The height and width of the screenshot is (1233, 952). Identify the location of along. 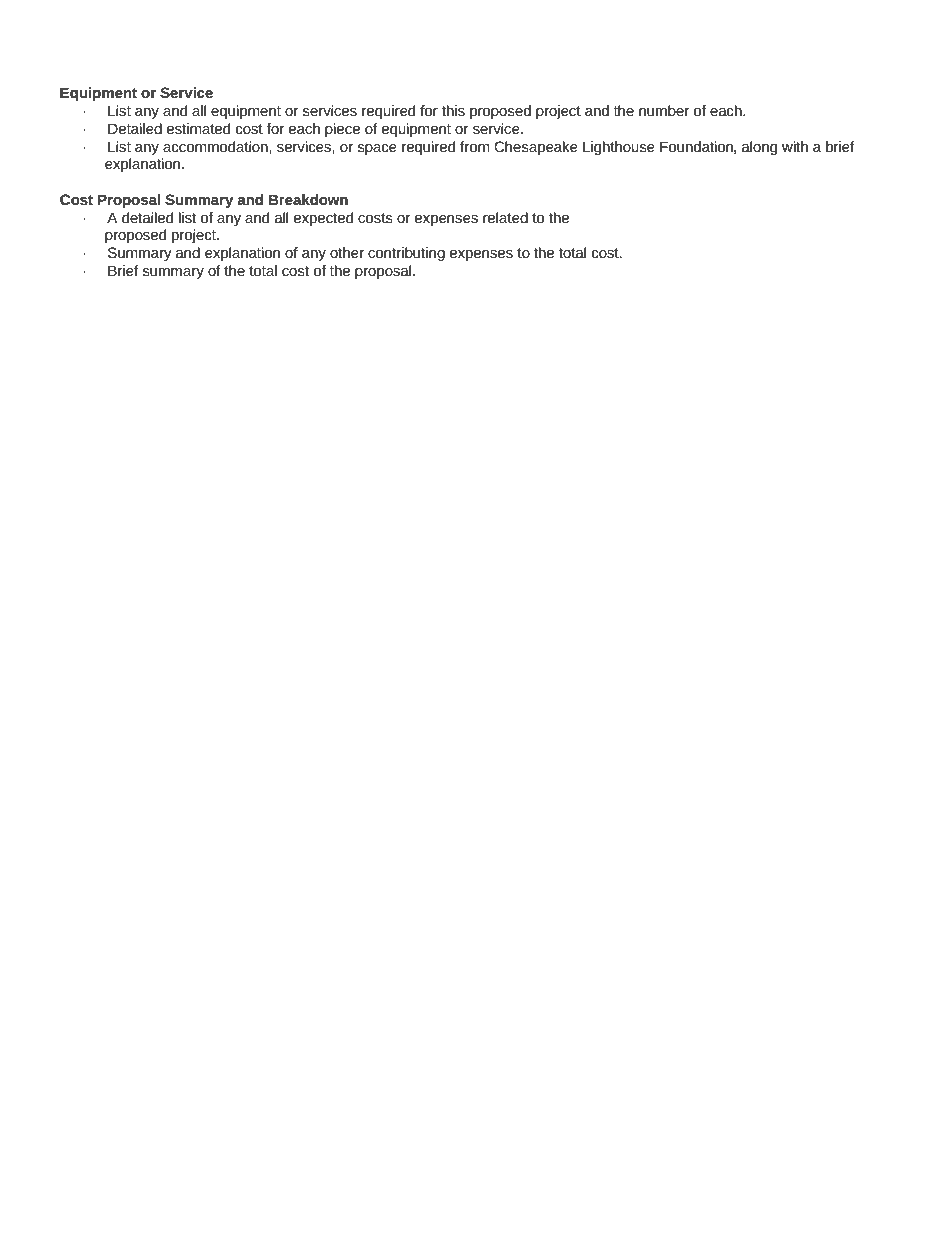
(759, 148).
